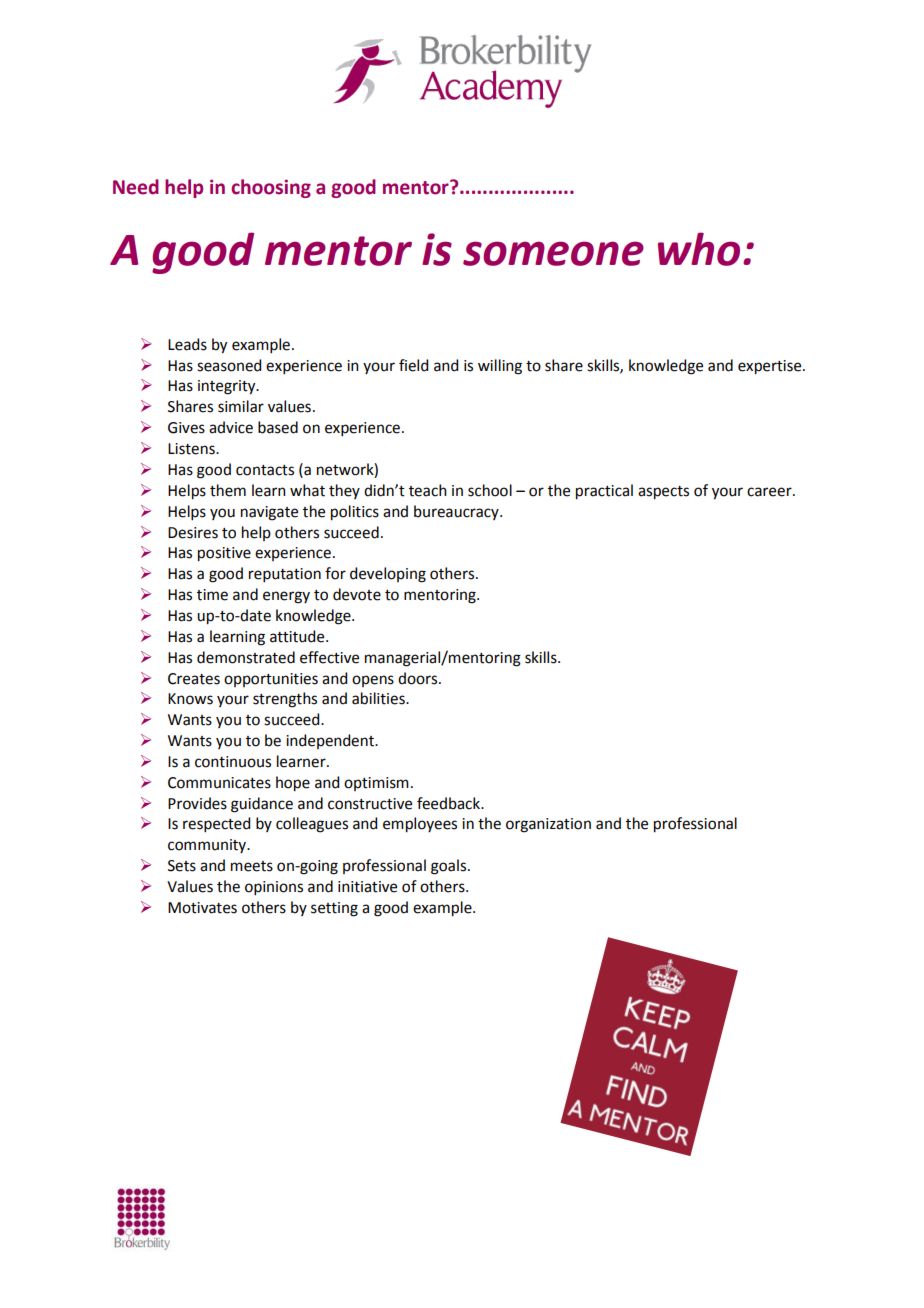 This screenshot has height=1308, width=924. Describe the element at coordinates (202, 908) in the screenshot. I see `Motivates` at that location.
